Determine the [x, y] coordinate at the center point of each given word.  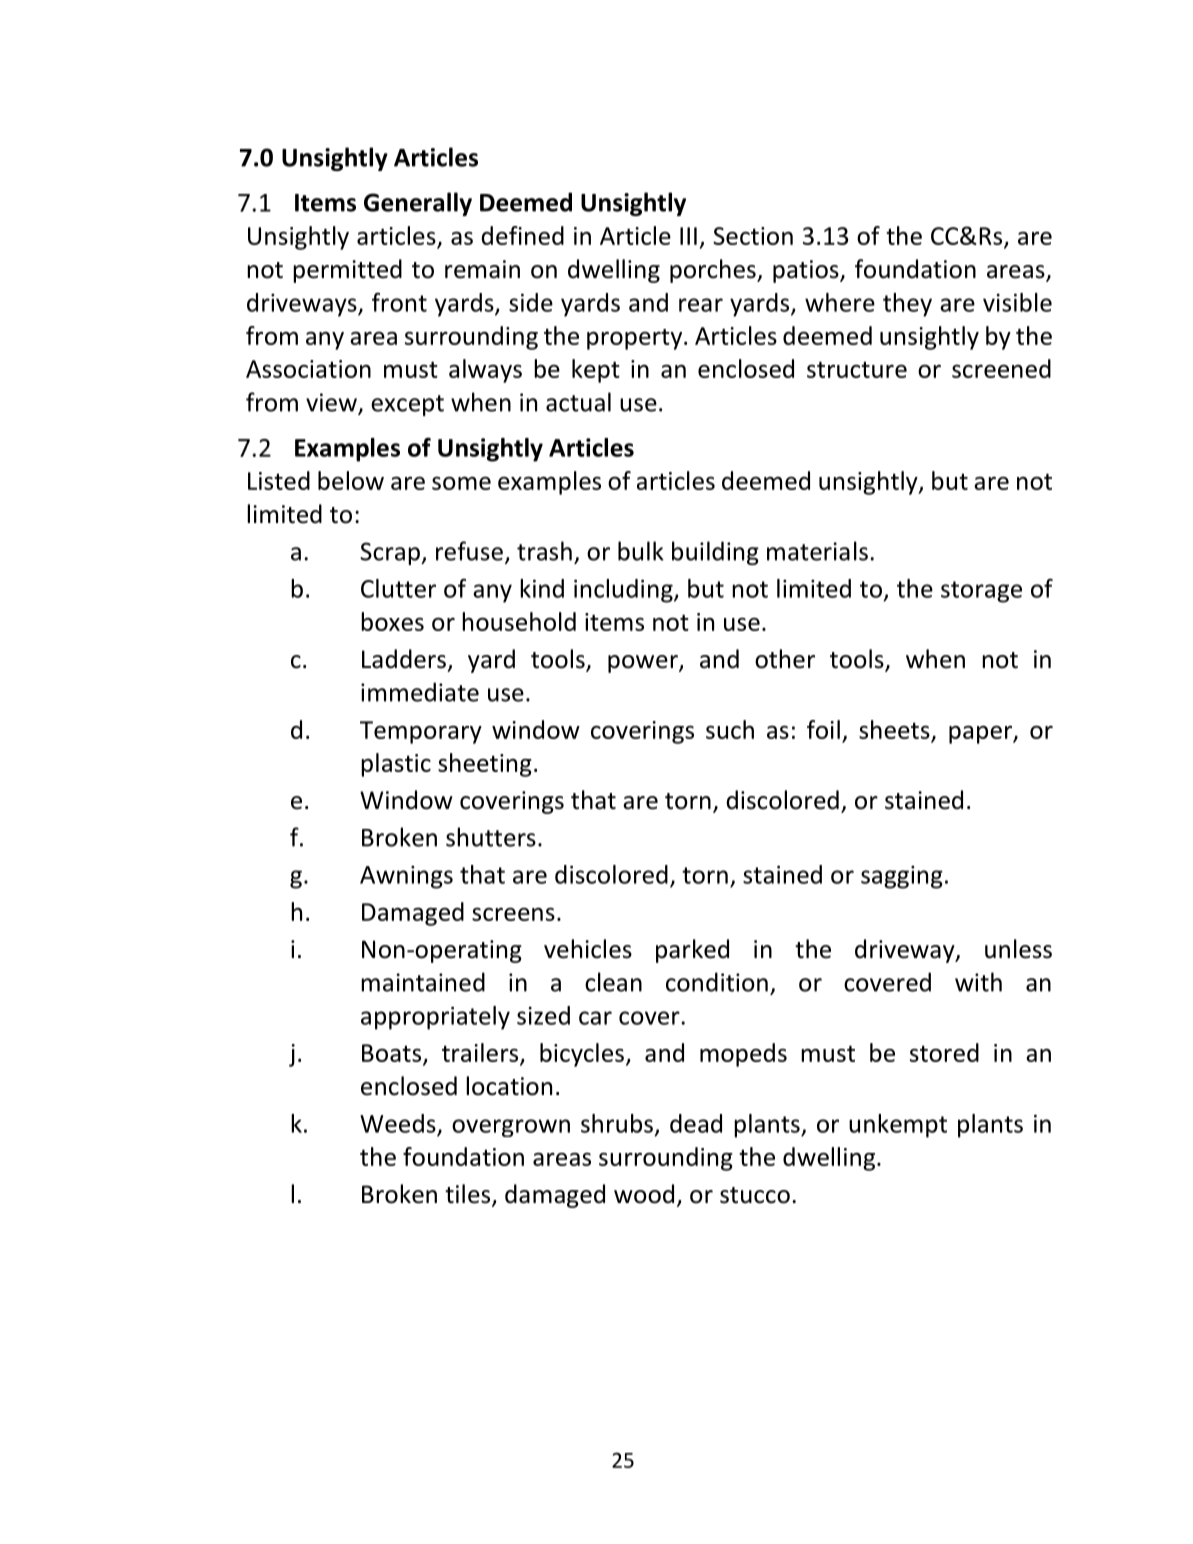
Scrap [391, 553]
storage [981, 592]
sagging [902, 877]
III [688, 236]
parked [692, 951]
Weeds [398, 1123]
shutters [491, 837]
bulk [641, 551]
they [907, 305]
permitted [347, 271]
